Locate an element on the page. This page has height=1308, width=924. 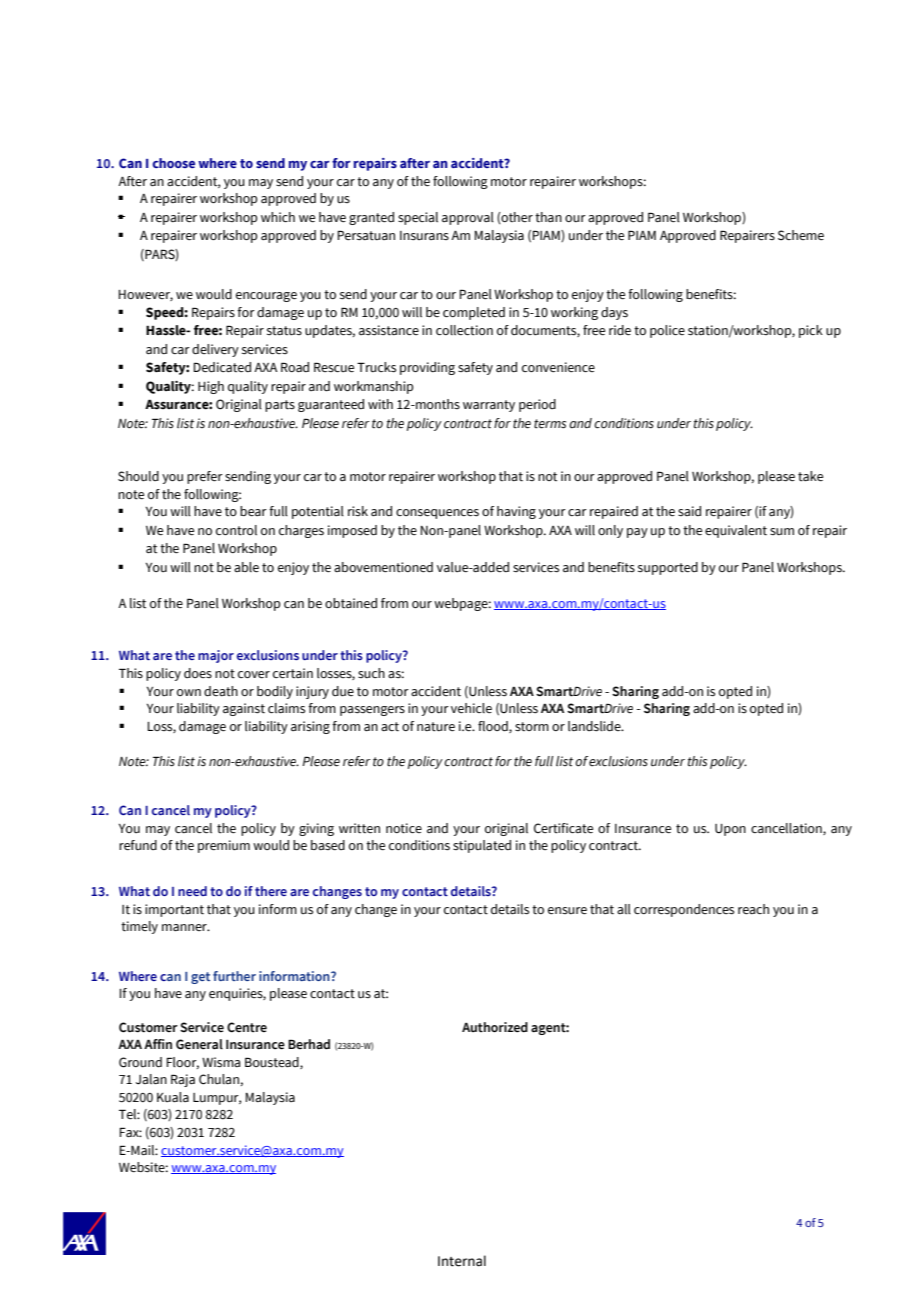
vehicle is located at coordinates (471, 708).
